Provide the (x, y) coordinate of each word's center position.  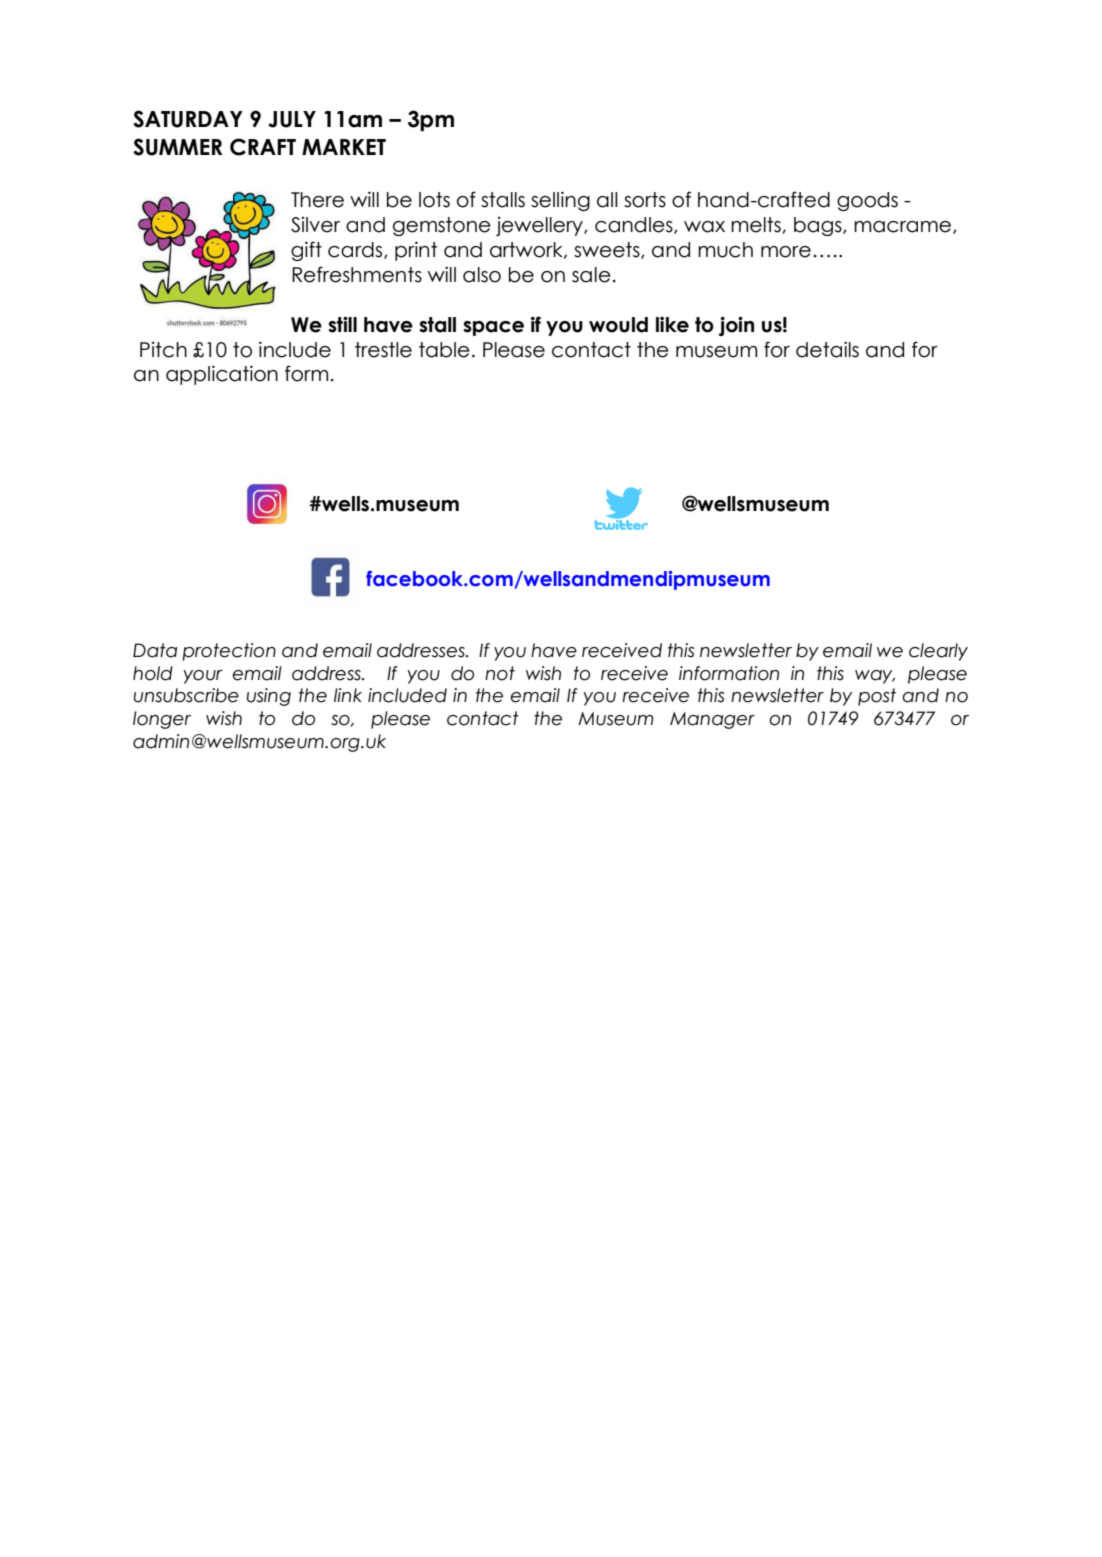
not (500, 673)
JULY (292, 119)
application (222, 375)
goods (867, 201)
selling (560, 201)
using (269, 697)
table (444, 350)
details (827, 350)
